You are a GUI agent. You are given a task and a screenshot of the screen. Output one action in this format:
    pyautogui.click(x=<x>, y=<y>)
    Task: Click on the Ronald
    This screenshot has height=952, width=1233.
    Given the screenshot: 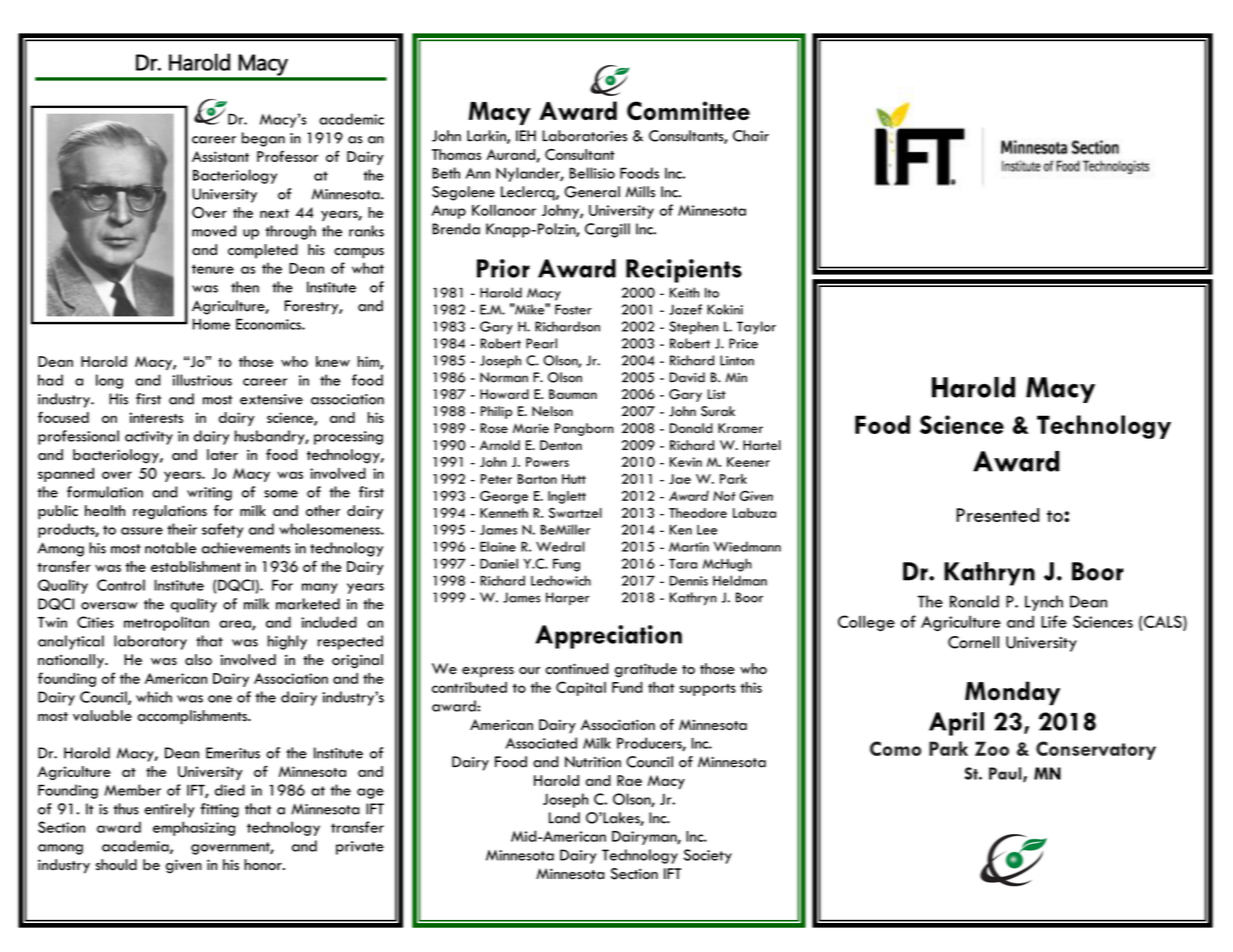 What is the action you would take?
    pyautogui.click(x=974, y=601)
